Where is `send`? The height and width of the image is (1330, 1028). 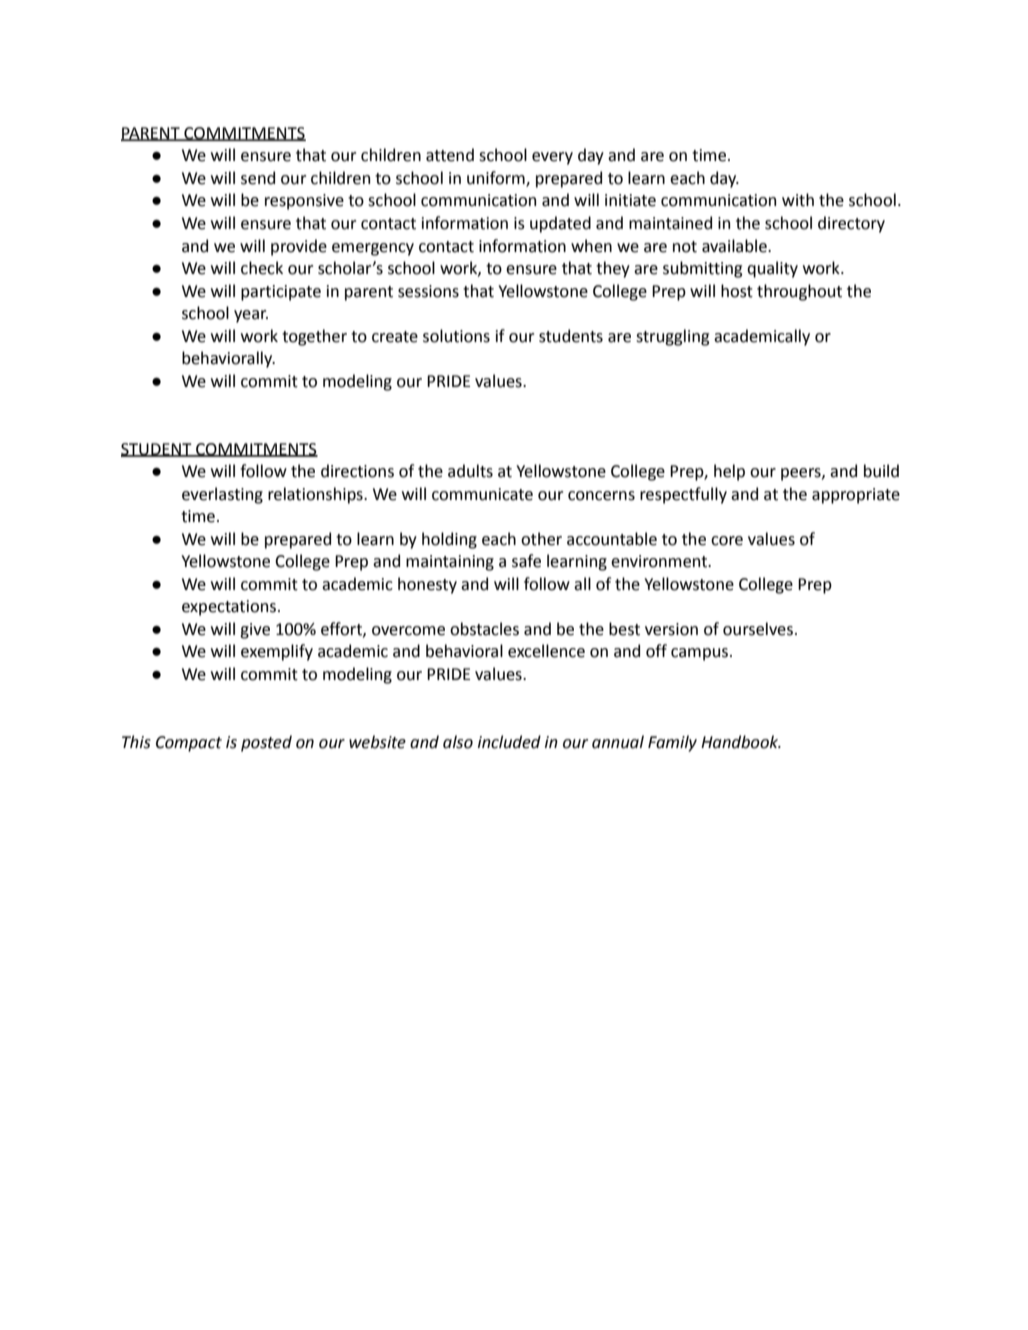
send is located at coordinates (258, 178).
